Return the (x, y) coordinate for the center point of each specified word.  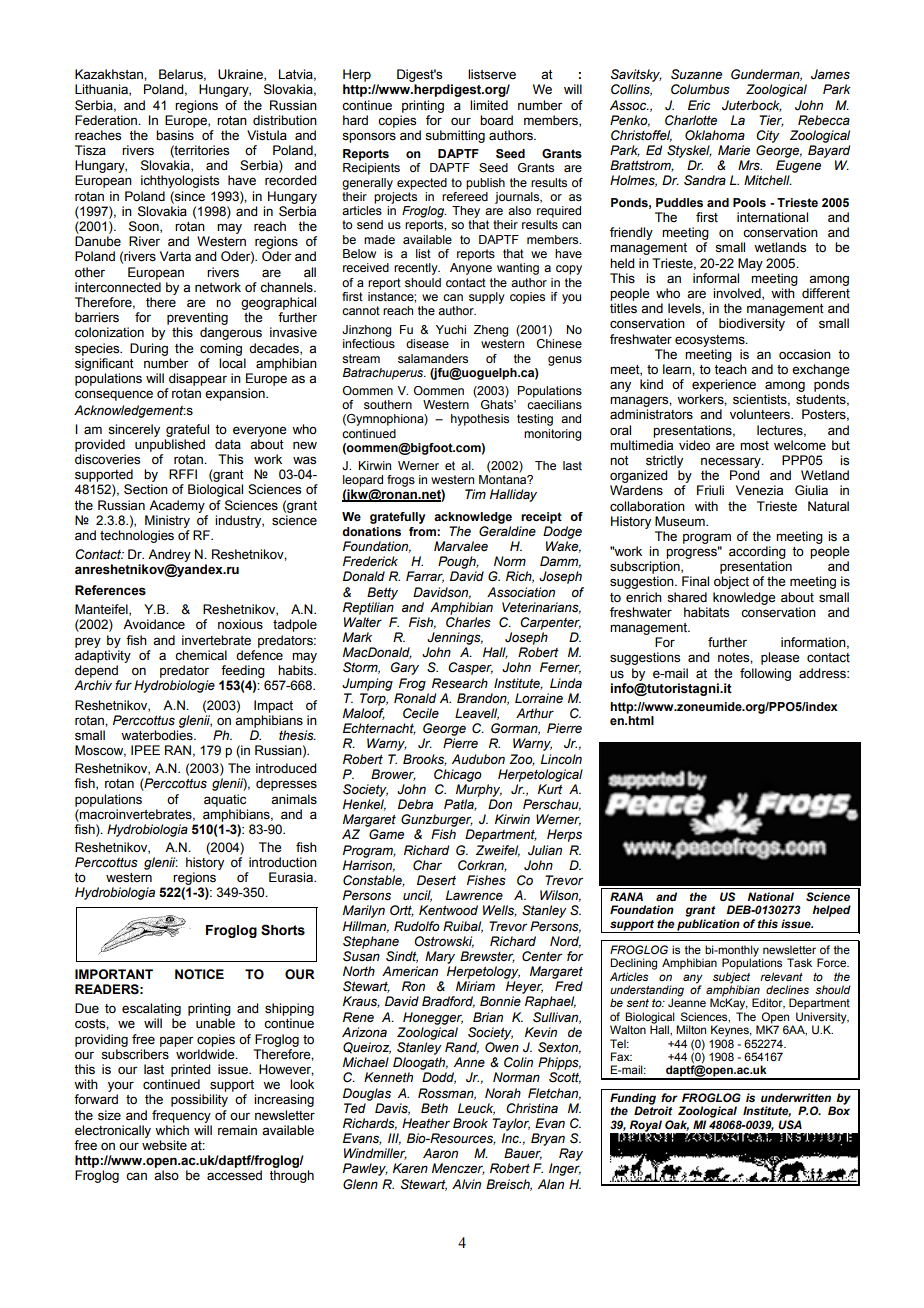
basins (175, 135)
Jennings (455, 638)
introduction (283, 862)
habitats (706, 612)
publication (708, 926)
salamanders (433, 358)
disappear (198, 379)
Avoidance (154, 624)
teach (730, 369)
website (164, 1145)
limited (489, 105)
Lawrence (474, 895)
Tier (771, 121)
